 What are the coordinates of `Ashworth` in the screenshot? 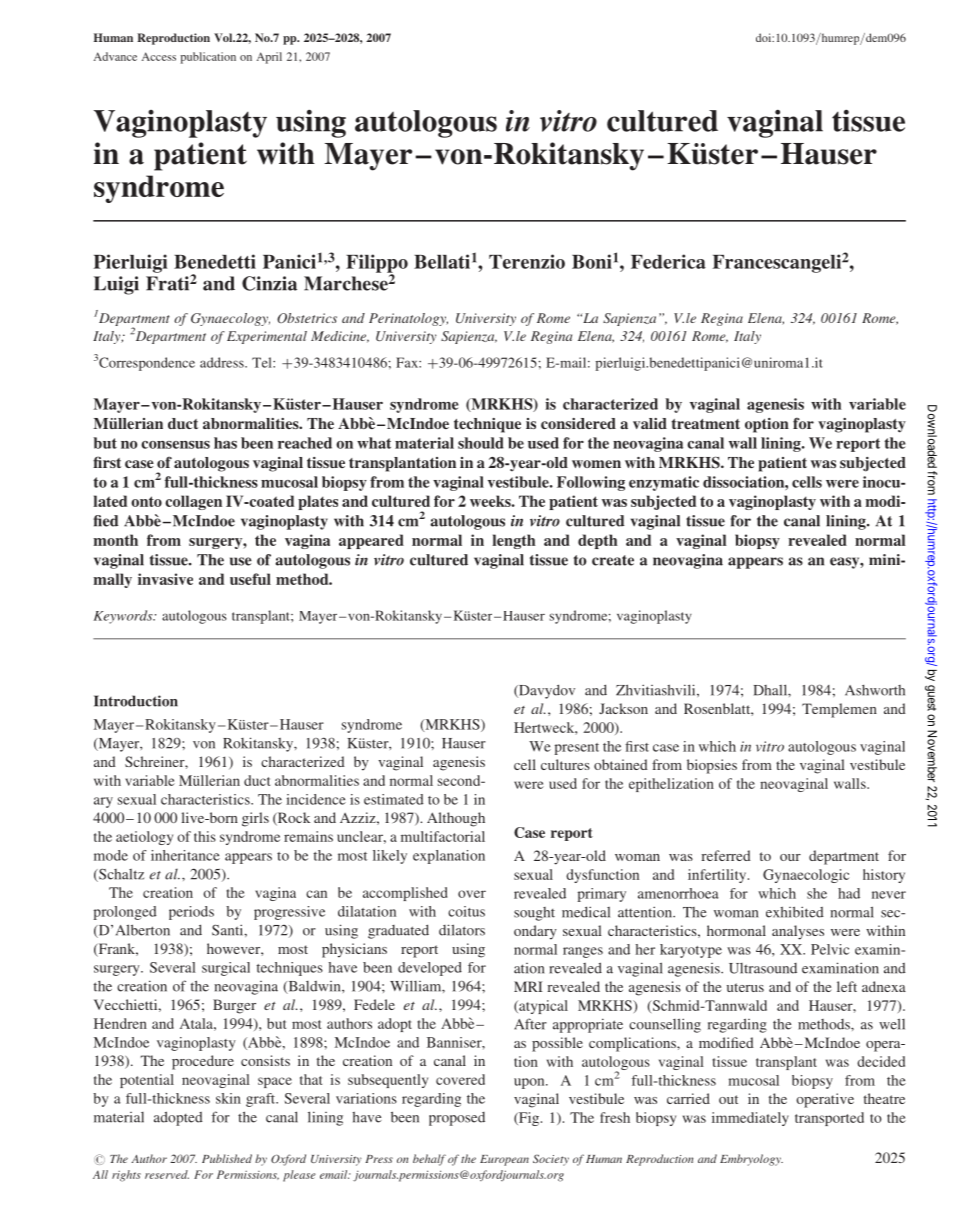 It's located at (875, 690).
